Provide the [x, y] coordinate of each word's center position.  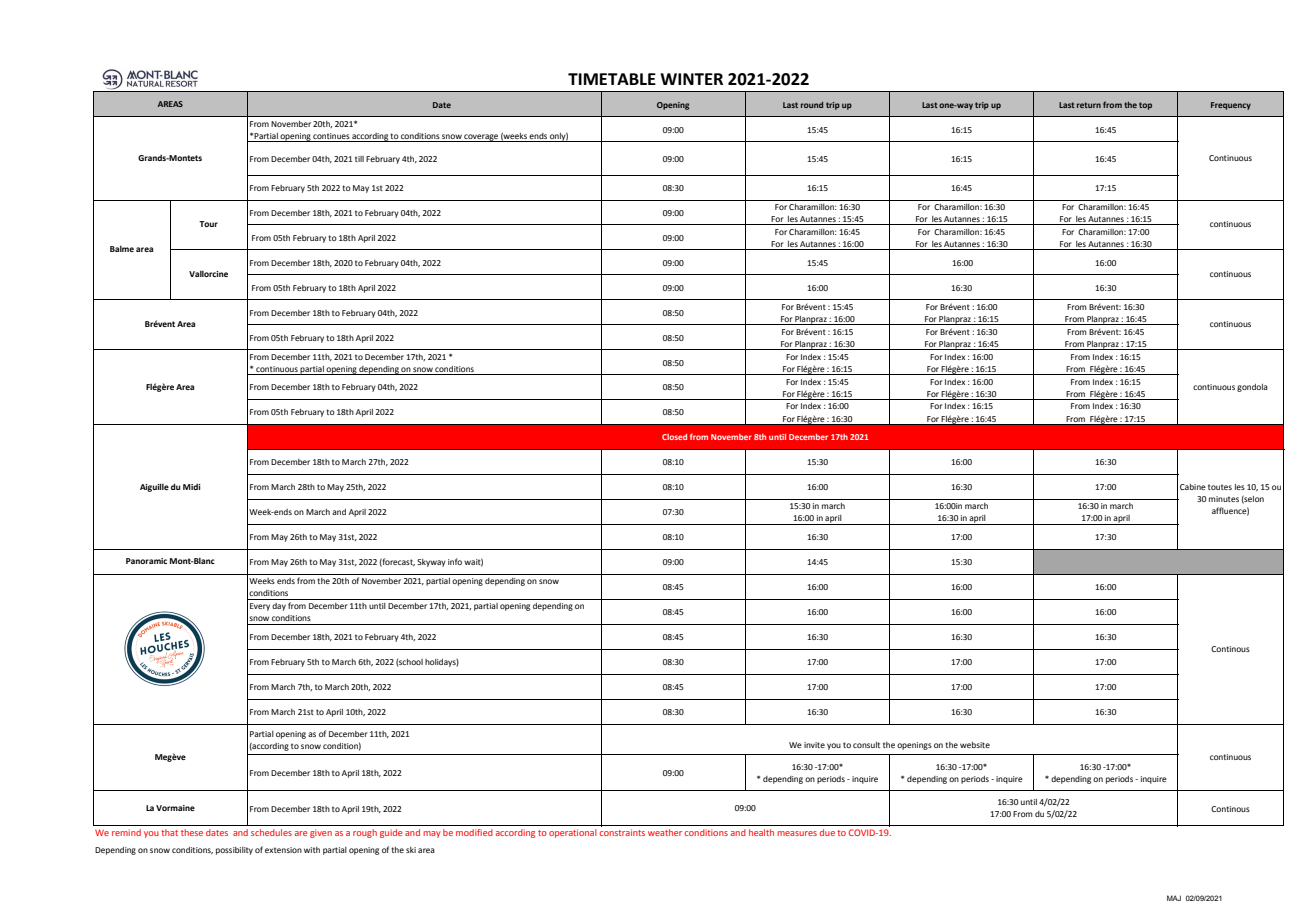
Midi [192, 487]
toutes [1220, 487]
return [1089, 105]
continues [331, 136]
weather [665, 832]
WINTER [691, 79]
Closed [674, 437]
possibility [234, 851]
